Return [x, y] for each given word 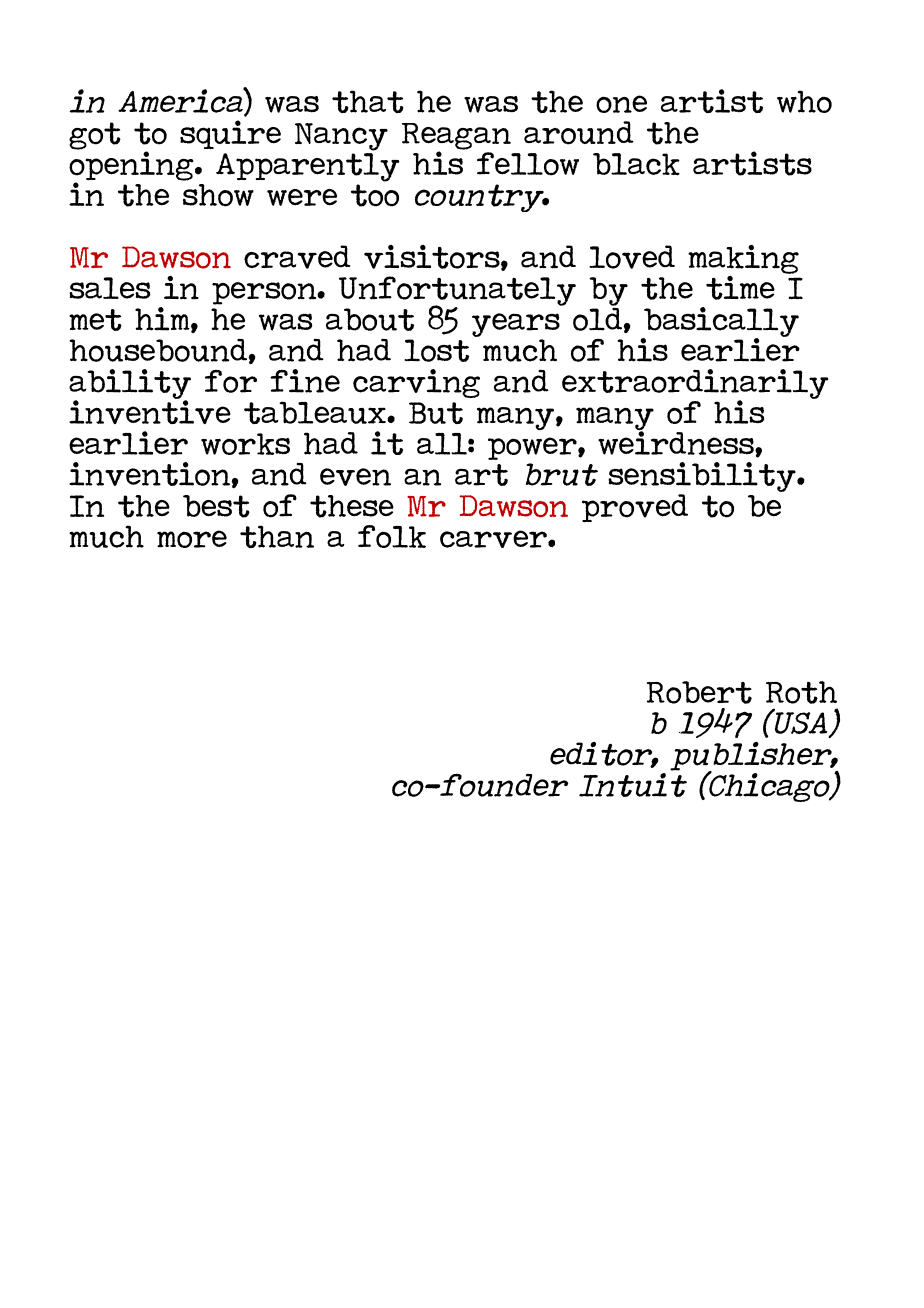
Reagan [456, 137]
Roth [801, 692]
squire [230, 134]
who [804, 101]
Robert [699, 692]
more [192, 539]
